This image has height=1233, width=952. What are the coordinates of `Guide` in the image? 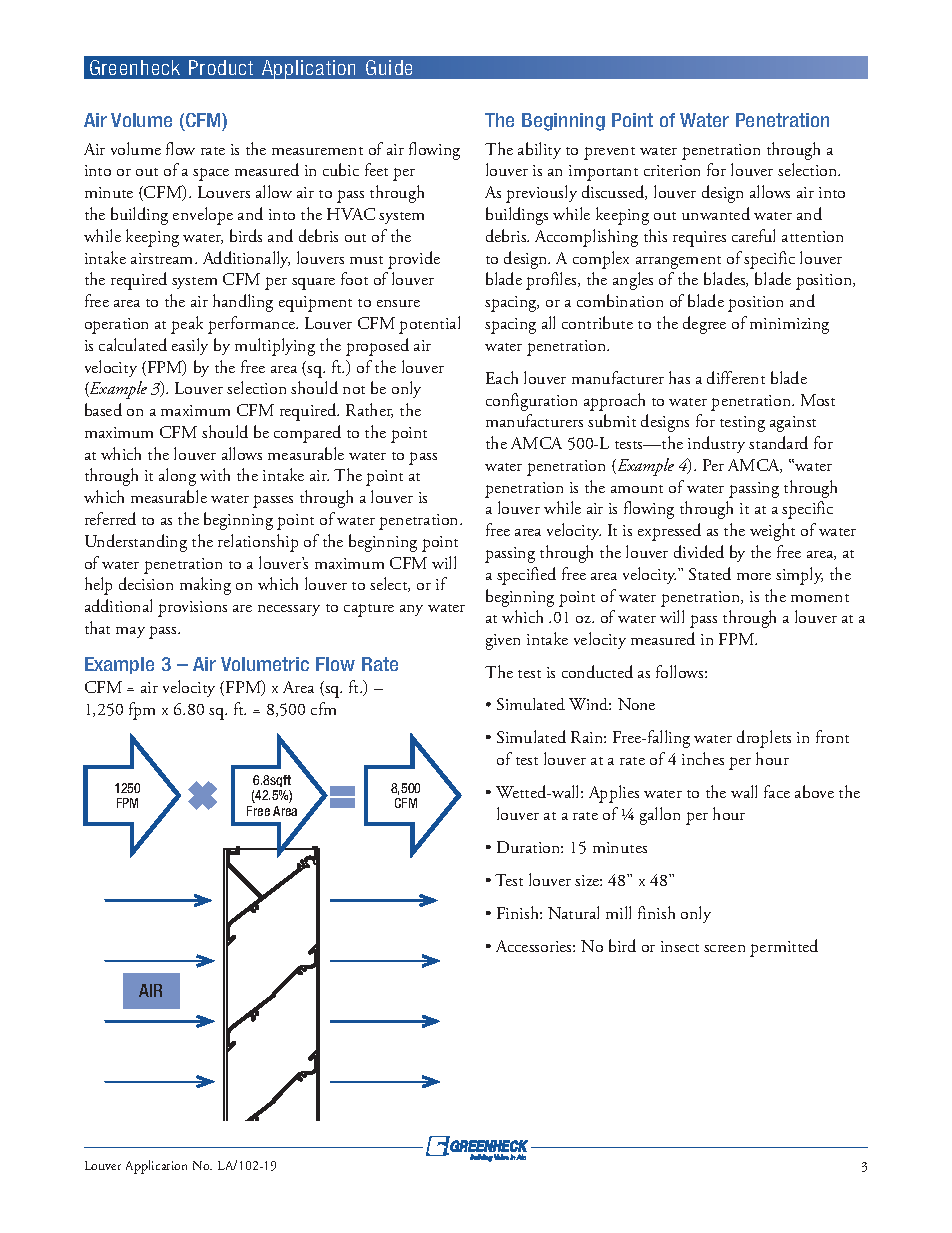 It's located at (389, 67).
